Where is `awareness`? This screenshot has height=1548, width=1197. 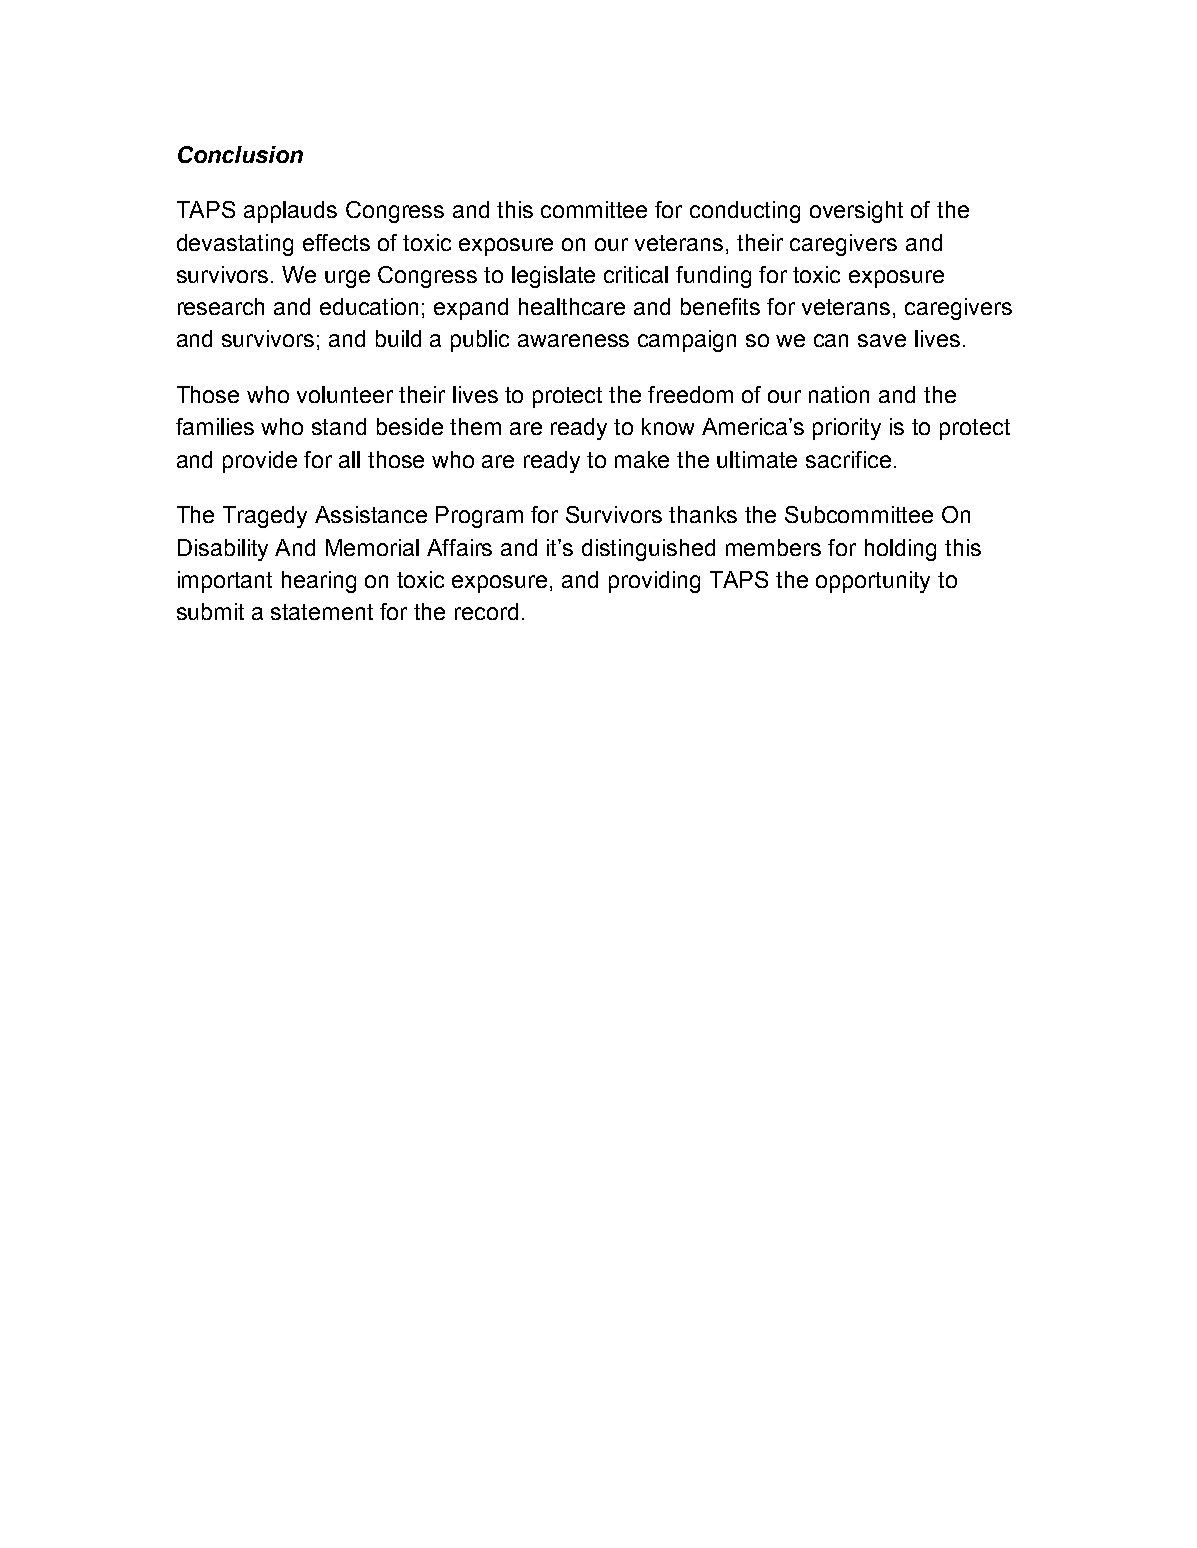 awareness is located at coordinates (573, 340).
